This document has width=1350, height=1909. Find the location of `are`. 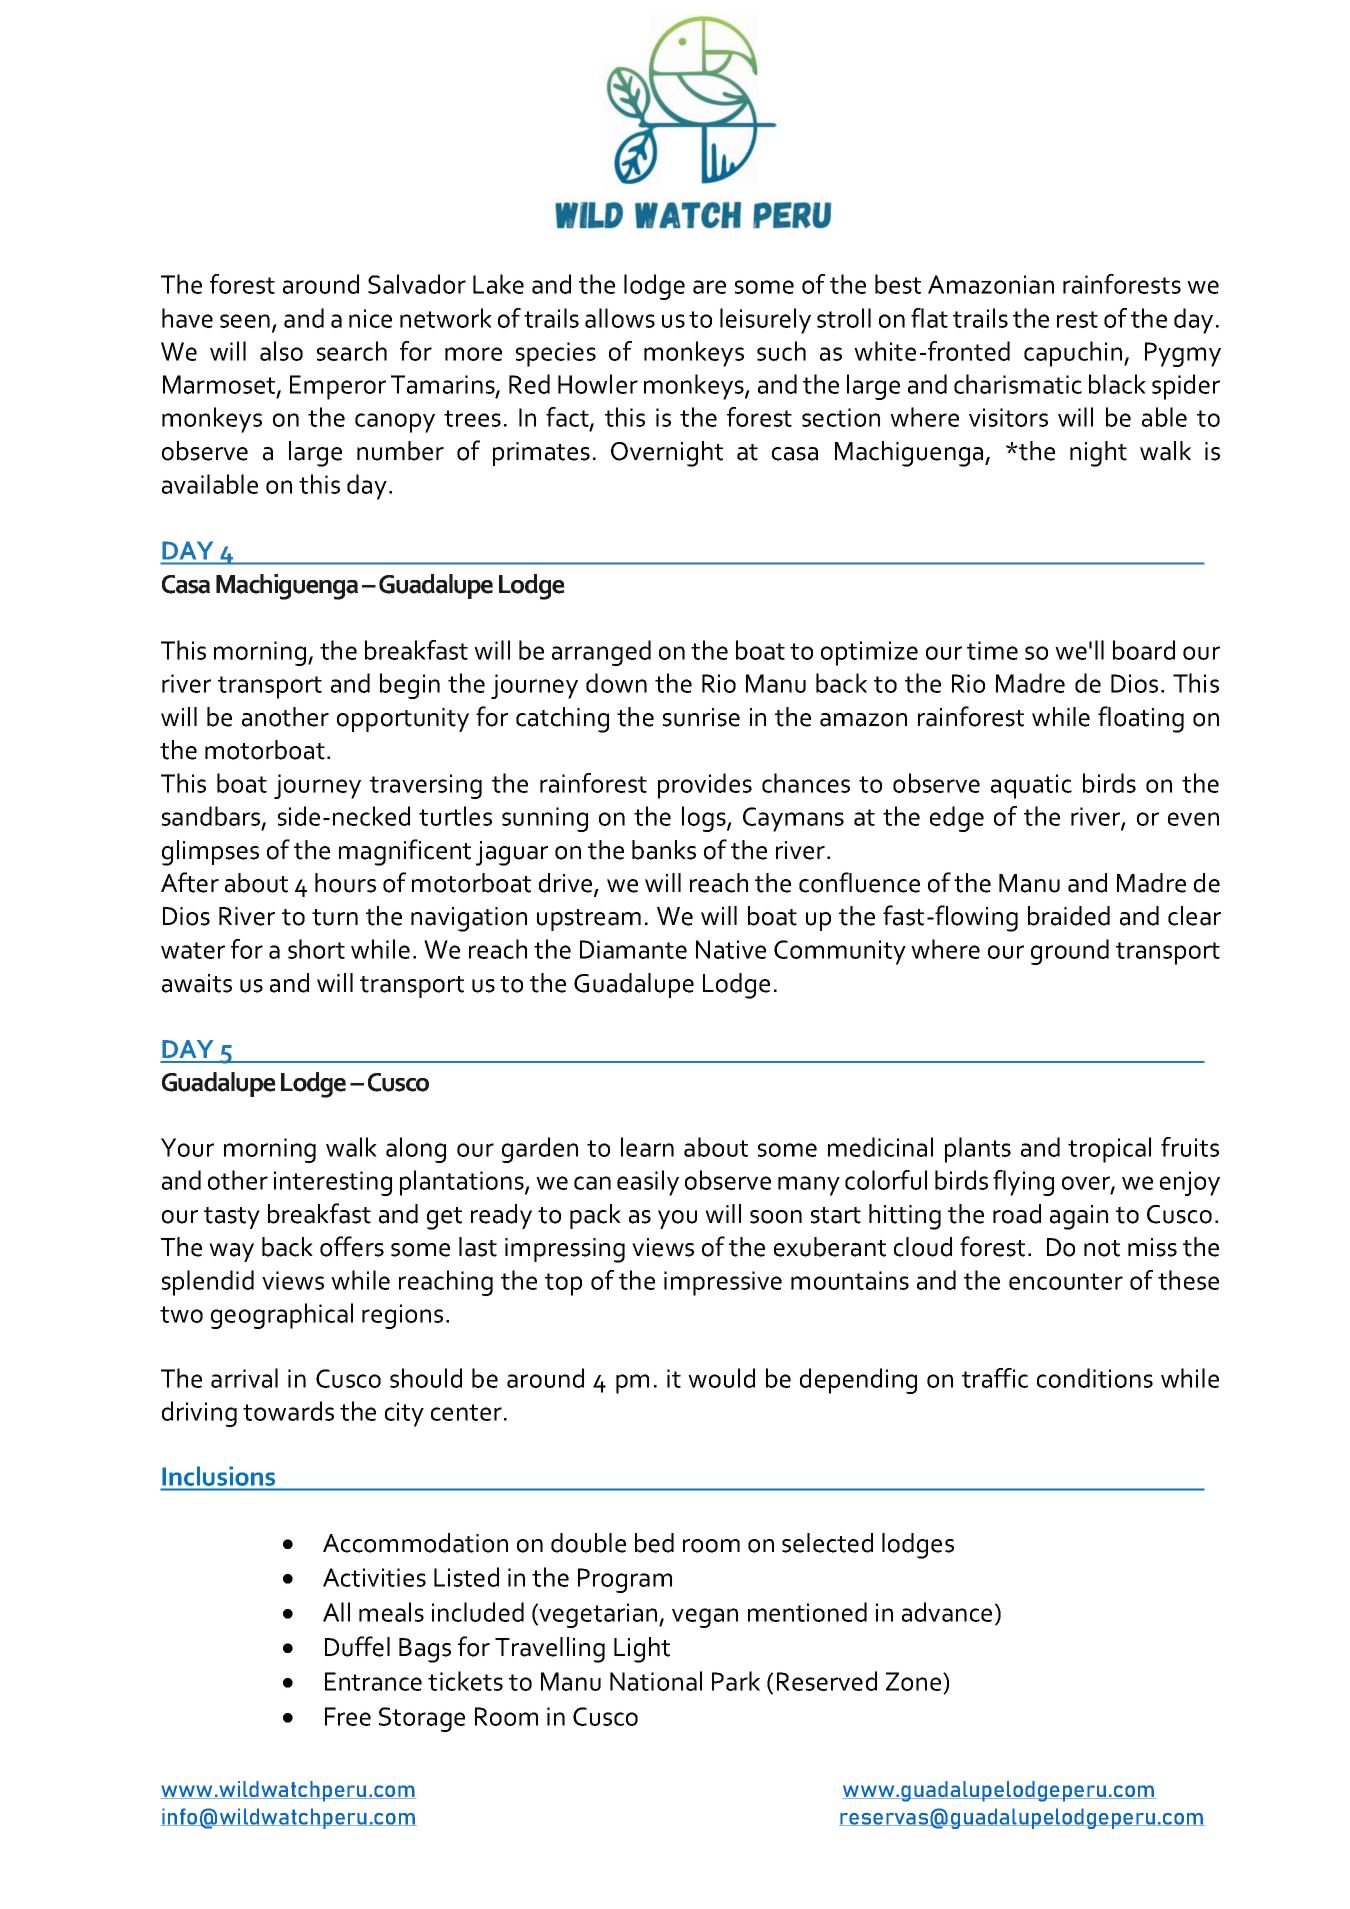

are is located at coordinates (709, 287).
